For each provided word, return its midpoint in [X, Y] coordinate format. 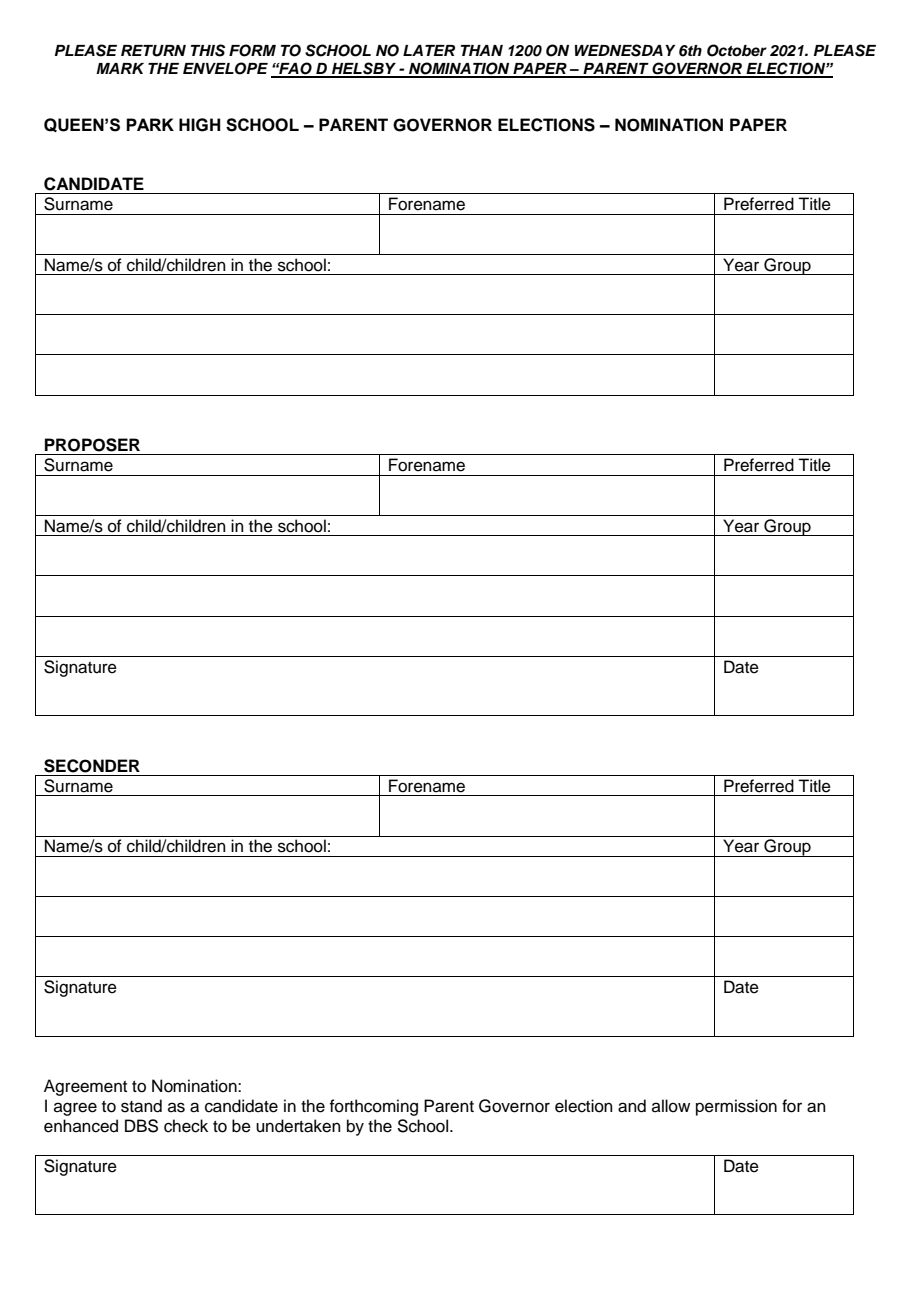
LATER [429, 50]
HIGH [199, 125]
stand [141, 1106]
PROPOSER [92, 445]
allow [671, 1106]
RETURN [153, 51]
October [737, 50]
